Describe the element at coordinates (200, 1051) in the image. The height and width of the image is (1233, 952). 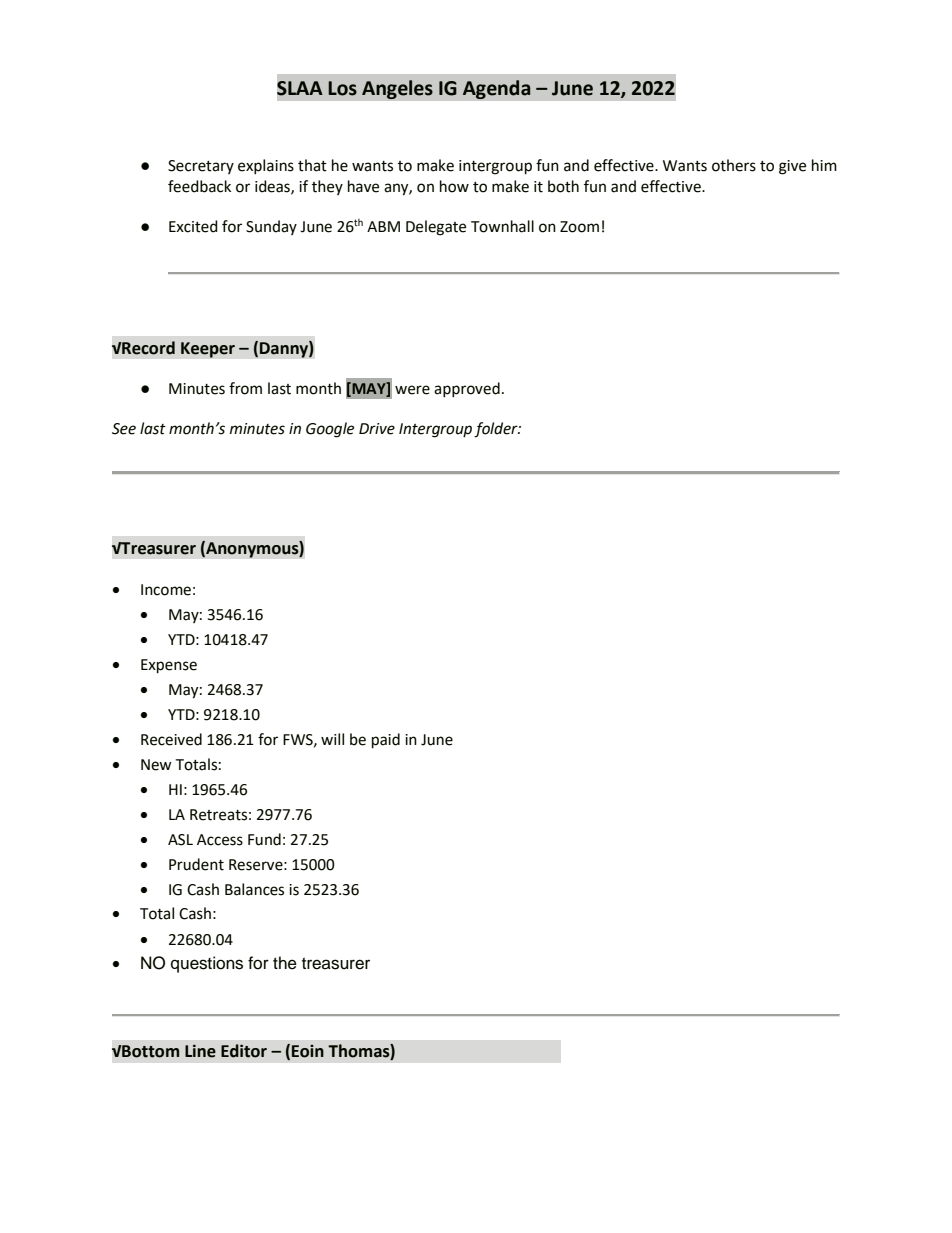
I see `Line` at that location.
